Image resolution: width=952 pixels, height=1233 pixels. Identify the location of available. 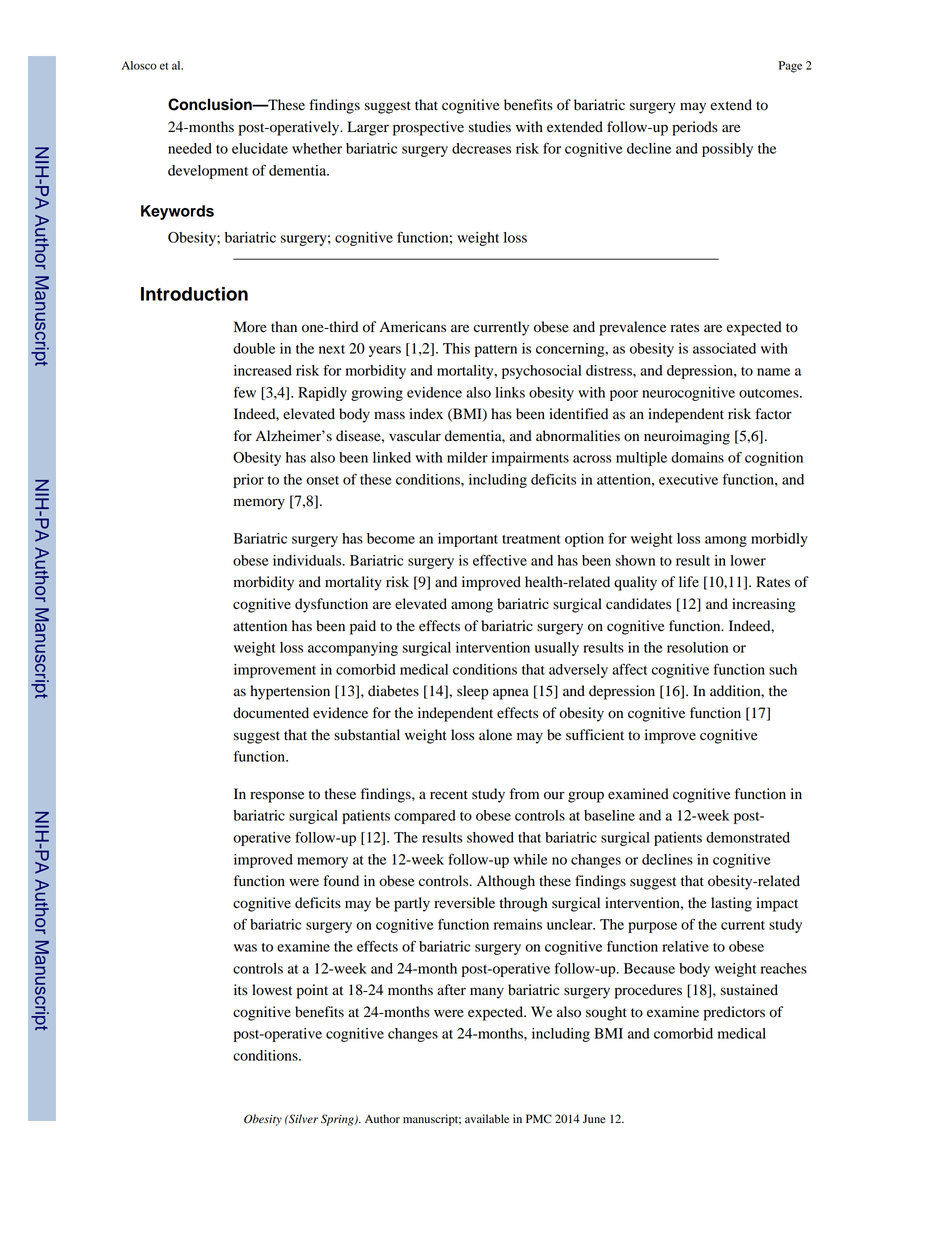
(487, 1118).
